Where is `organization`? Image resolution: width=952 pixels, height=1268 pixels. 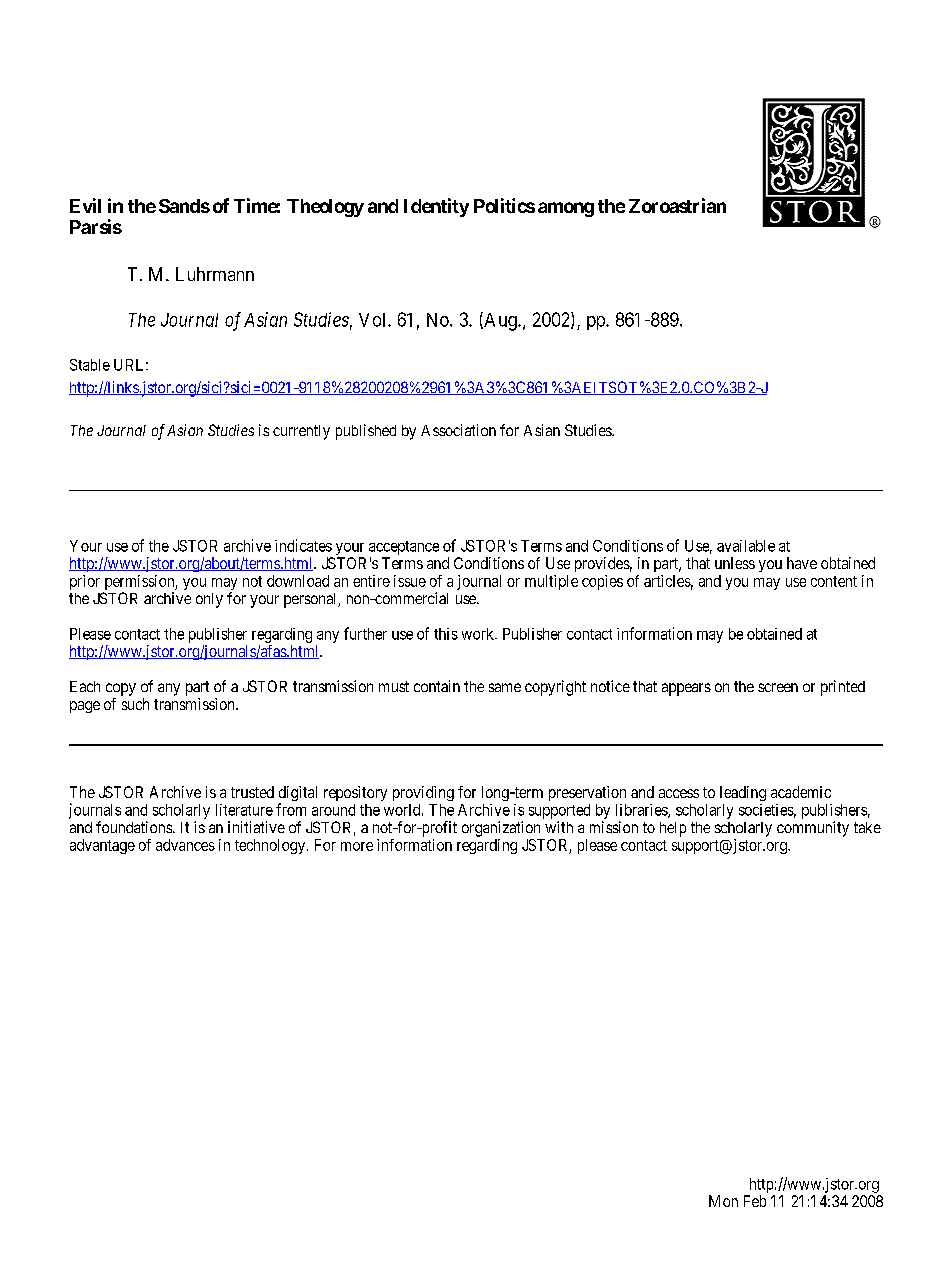 organization is located at coordinates (501, 829).
